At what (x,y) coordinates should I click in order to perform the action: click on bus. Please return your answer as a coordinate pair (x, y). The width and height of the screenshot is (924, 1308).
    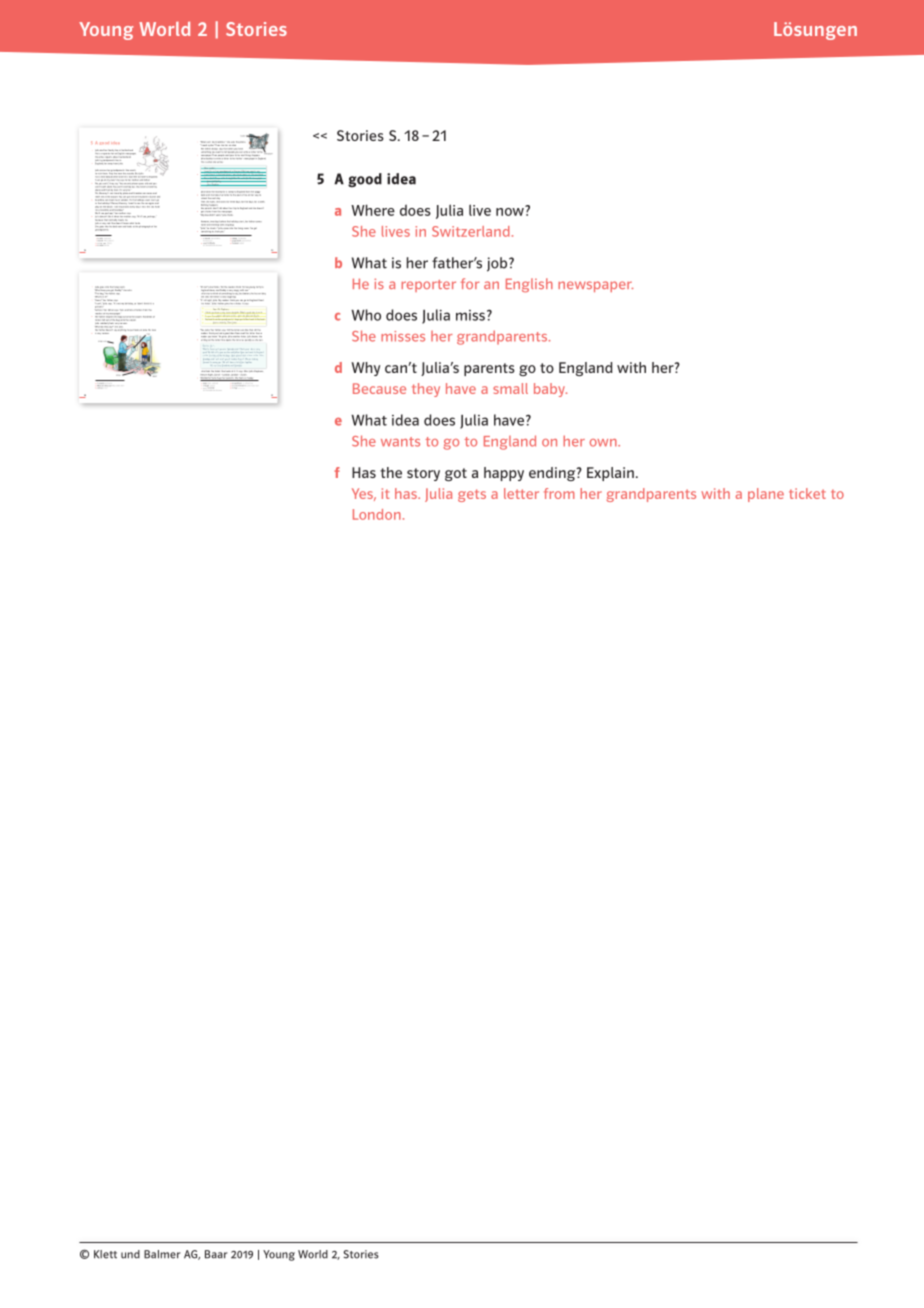
    Looking at the image, I should click on (134, 185).
